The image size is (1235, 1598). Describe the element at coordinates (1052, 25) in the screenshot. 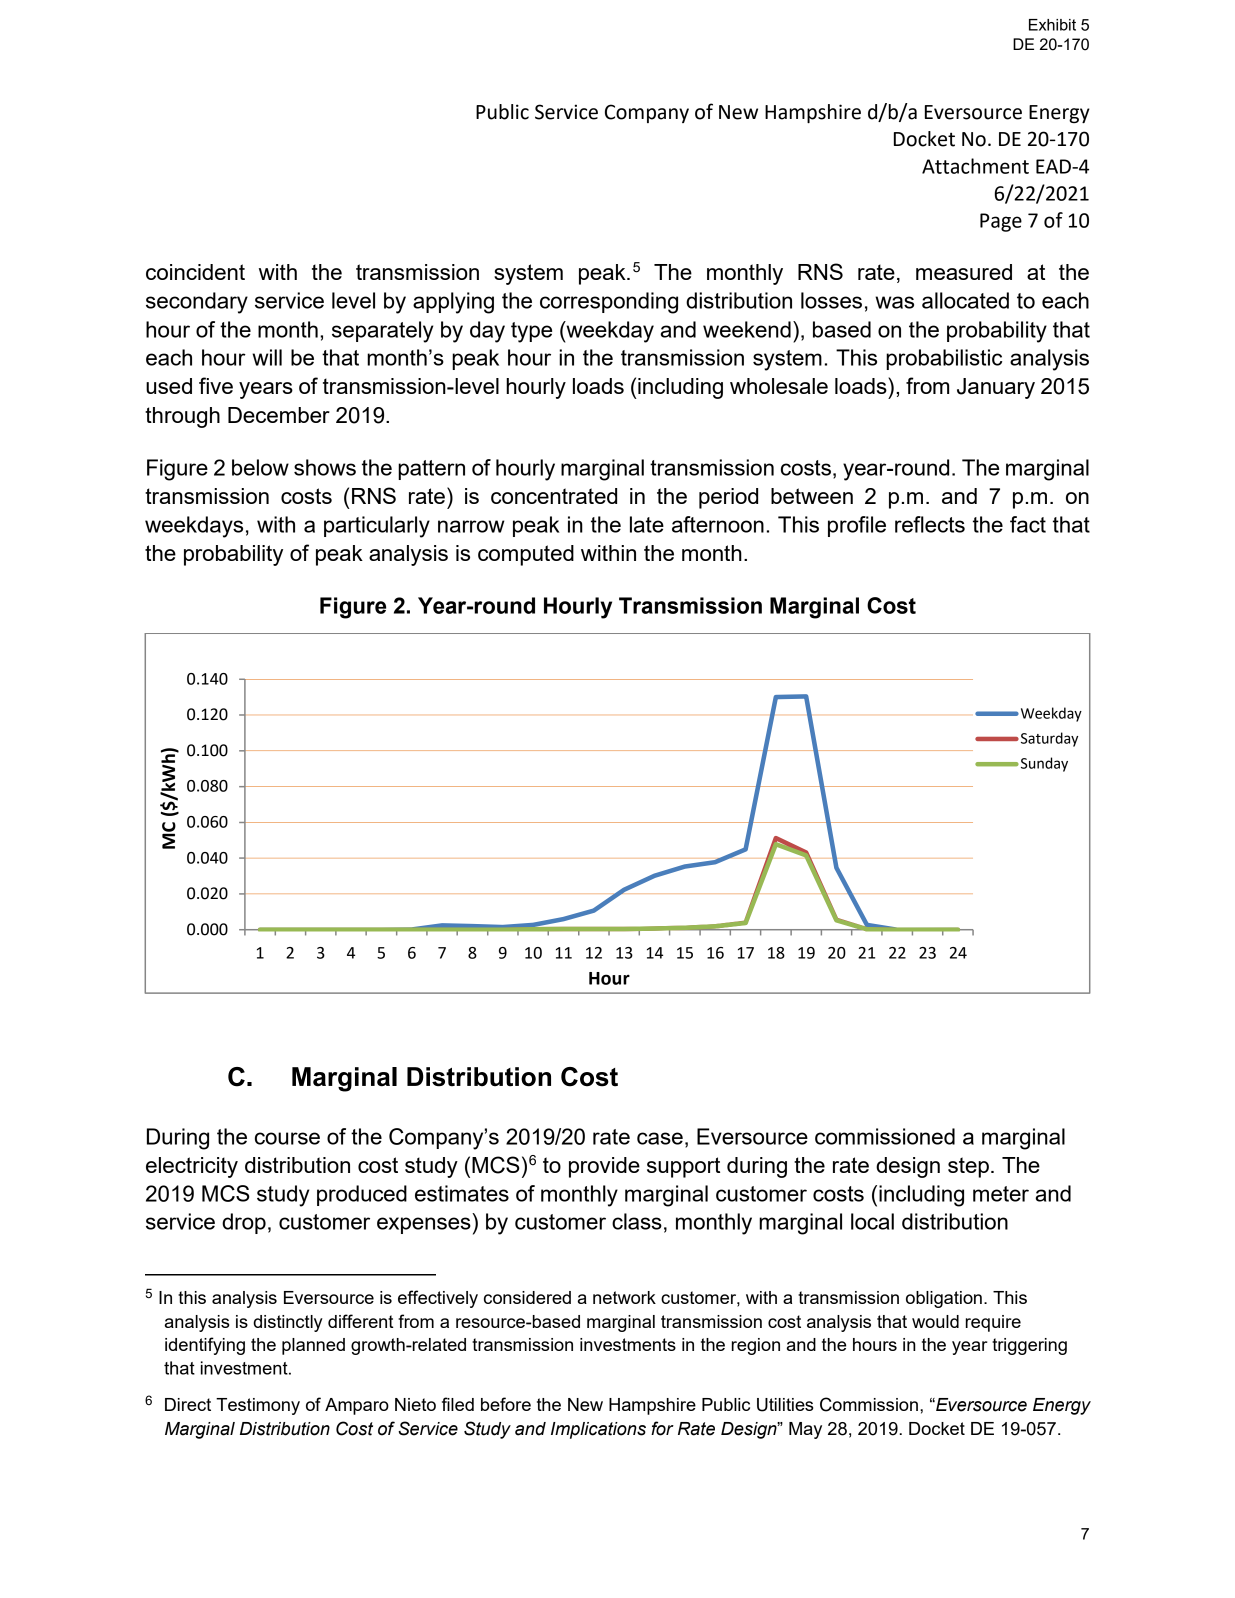

I see `Exhibit` at that location.
